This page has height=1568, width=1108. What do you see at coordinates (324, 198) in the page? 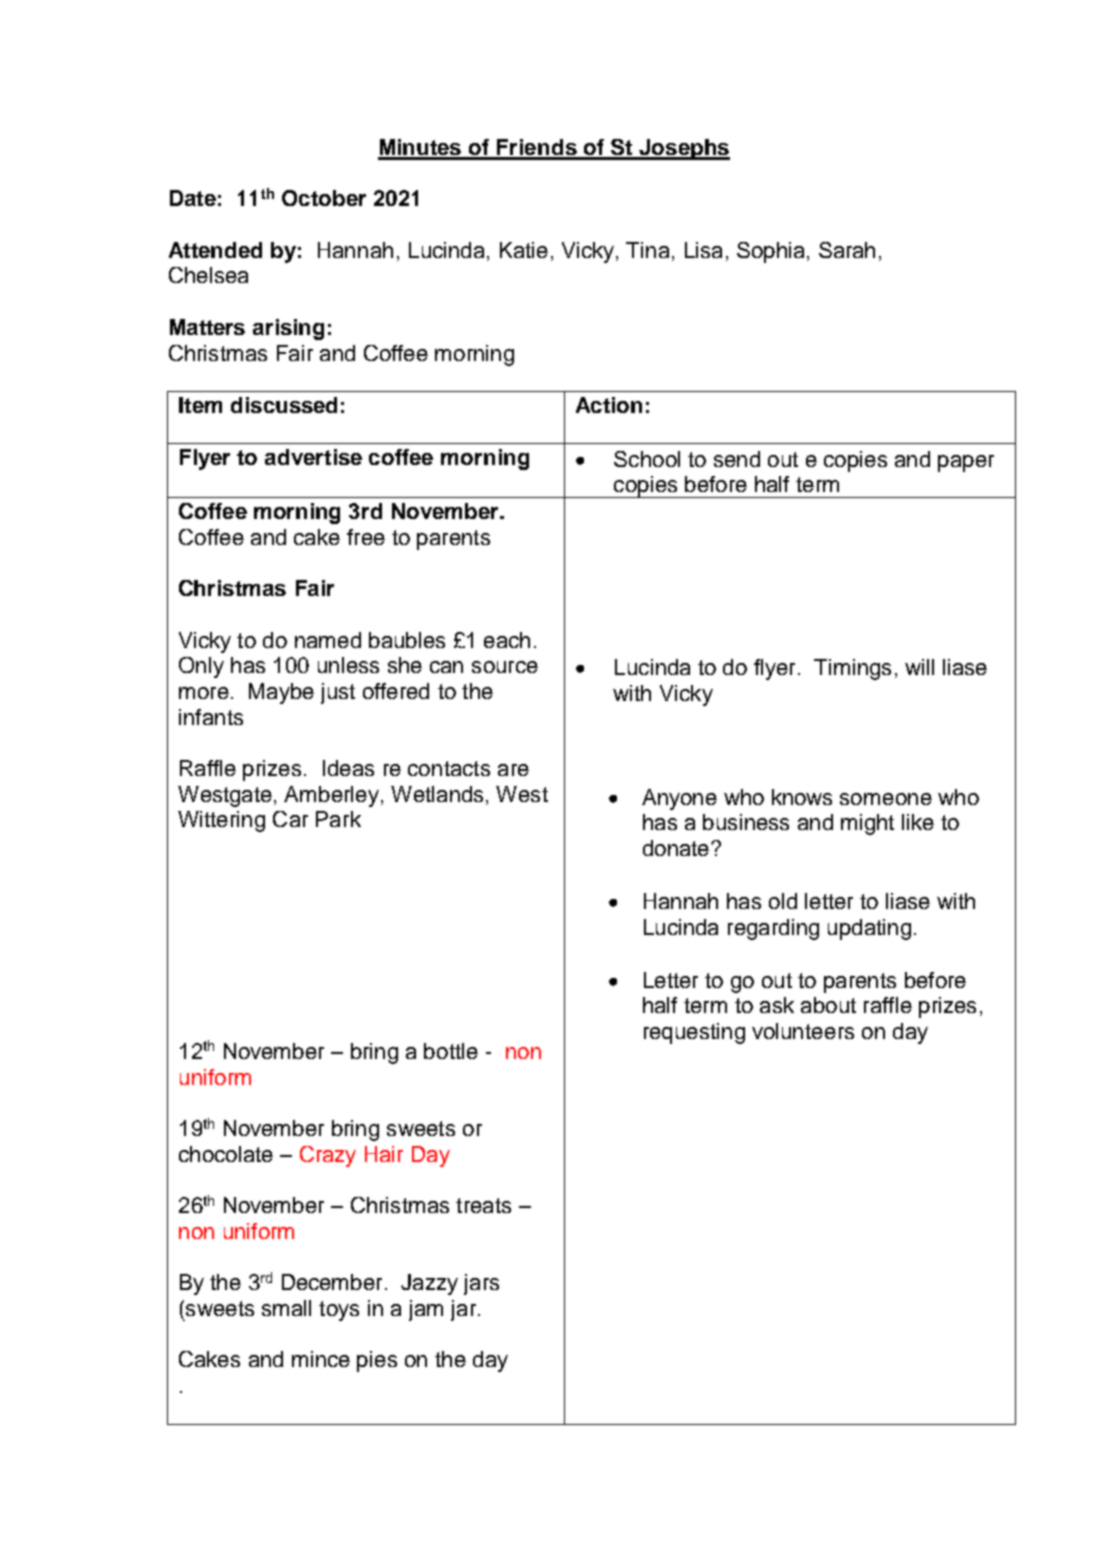
I see `October` at bounding box center [324, 198].
